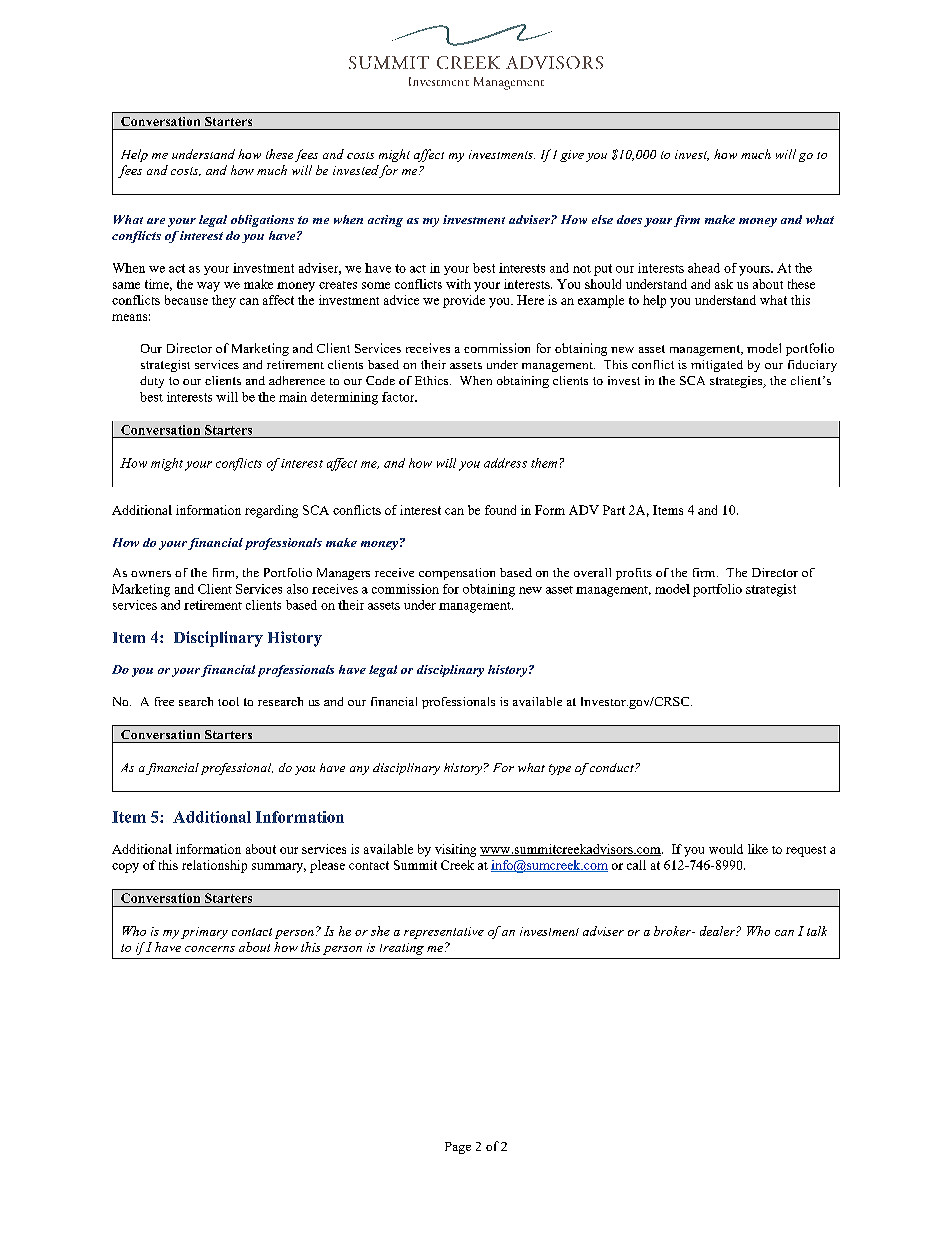 The height and width of the screenshot is (1233, 952). Describe the element at coordinates (634, 574) in the screenshot. I see `profits` at that location.
